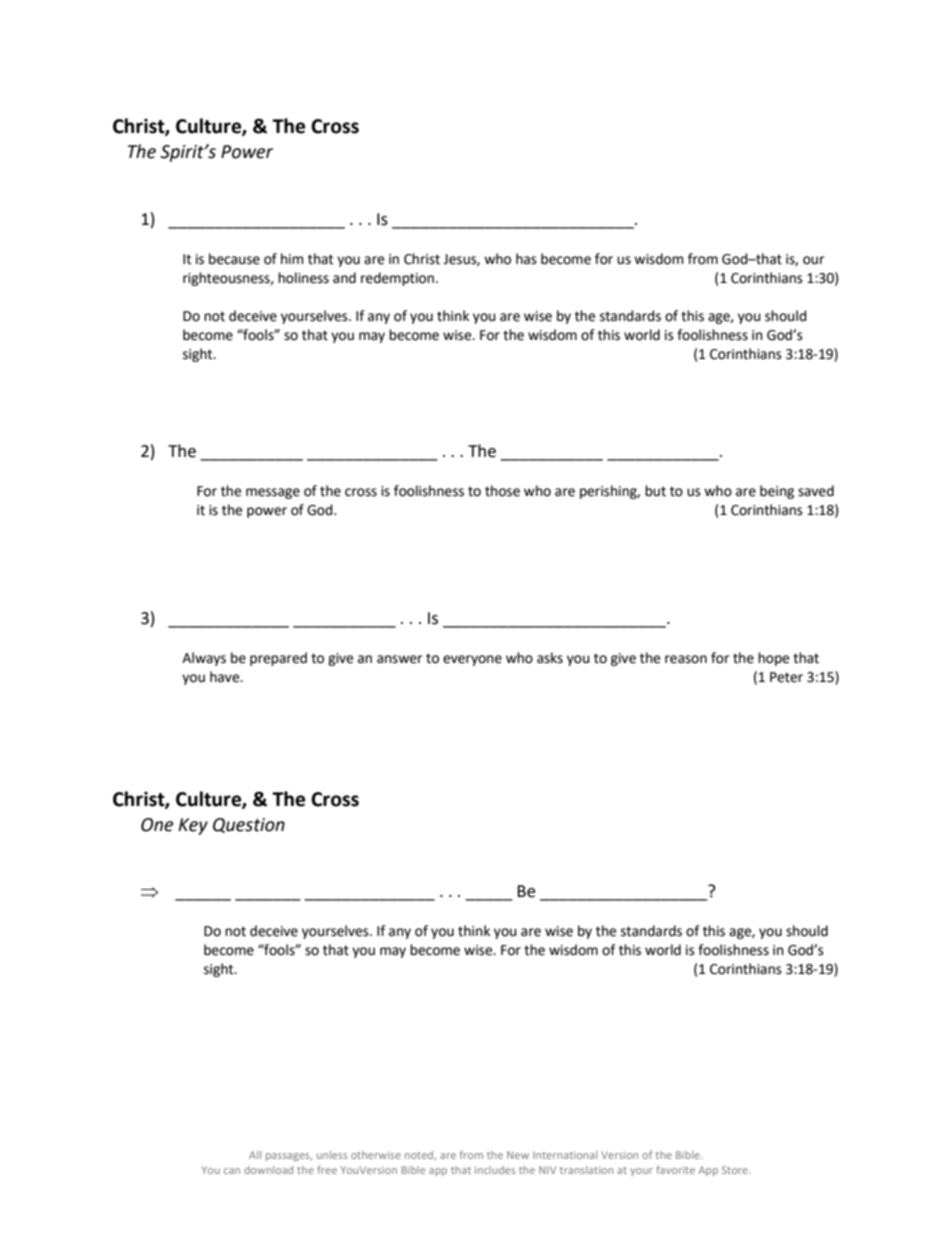 This page has width=952, height=1233. I want to click on holiness, so click(303, 278).
